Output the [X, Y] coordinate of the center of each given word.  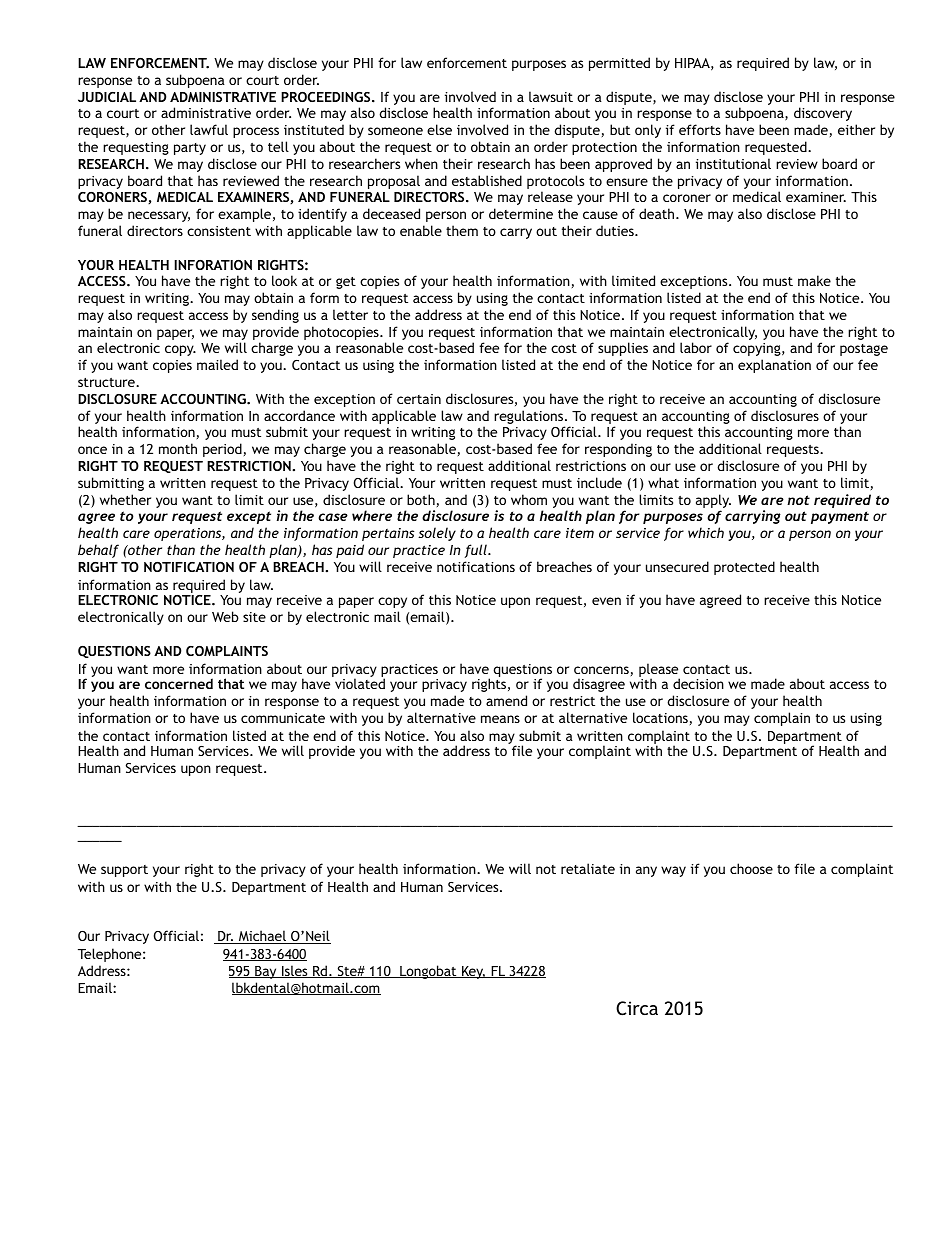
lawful [209, 129]
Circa [637, 1008]
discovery [823, 114]
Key [473, 972]
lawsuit [551, 96]
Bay [266, 972]
